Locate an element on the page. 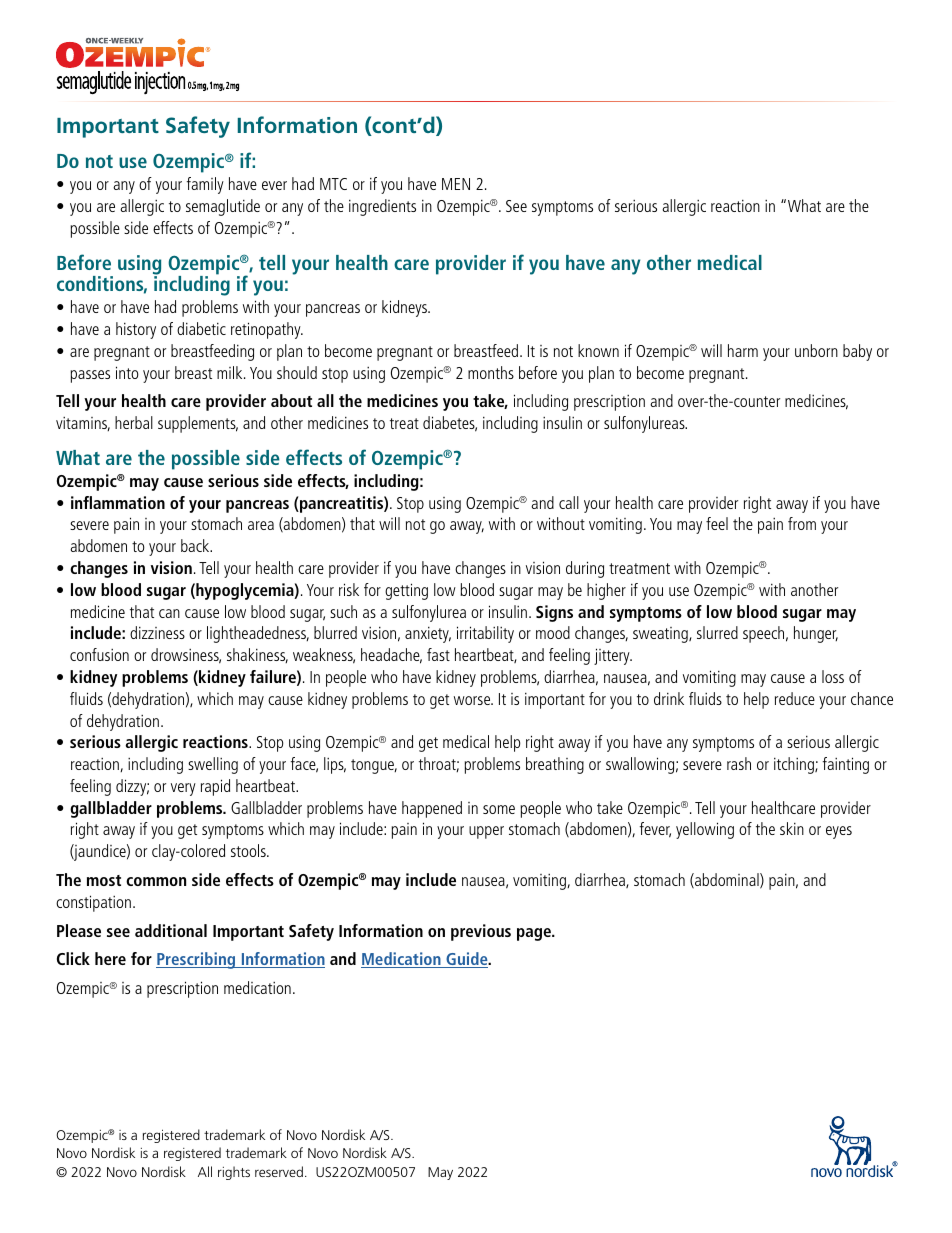  skin is located at coordinates (792, 828).
